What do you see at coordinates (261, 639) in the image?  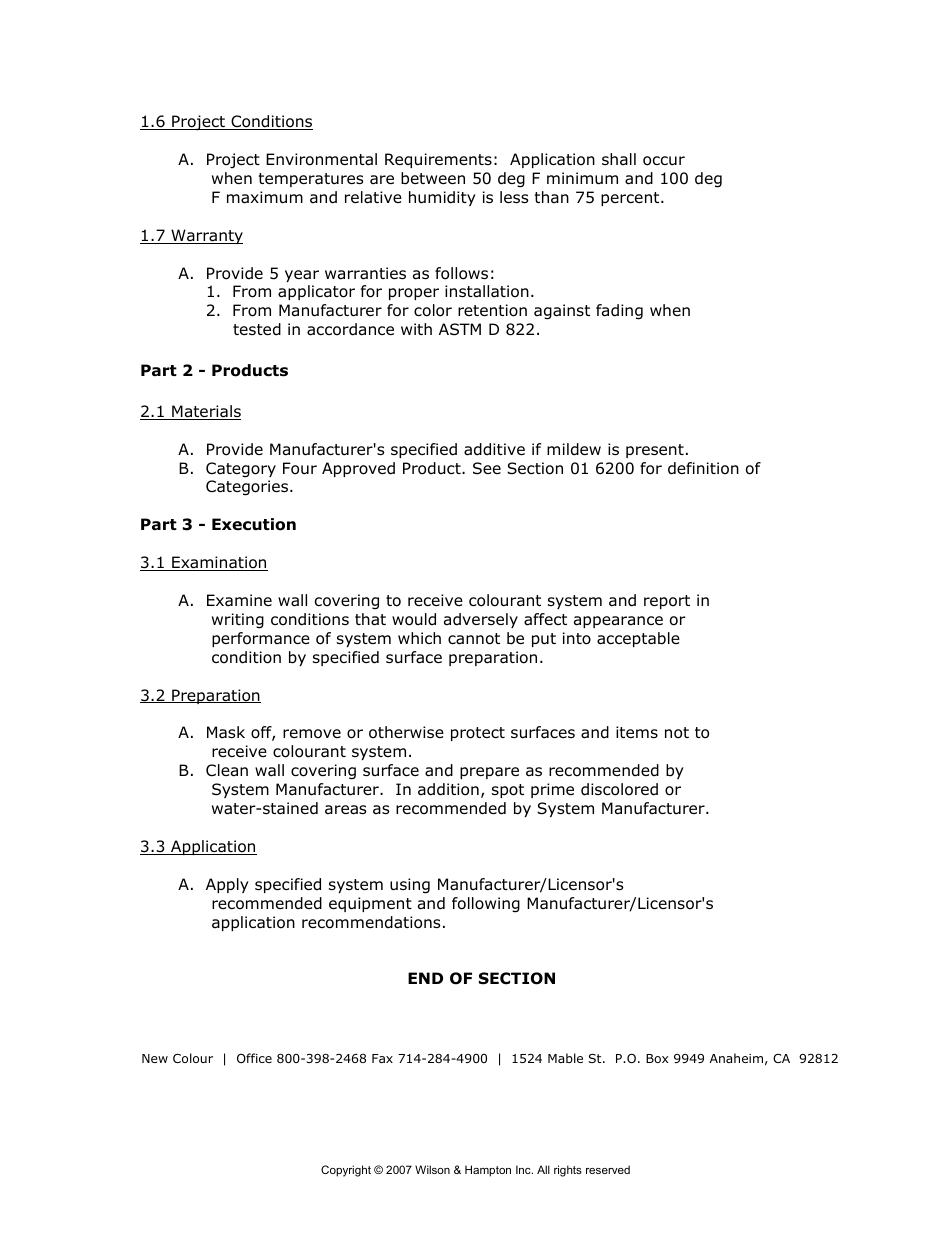 I see `performance` at bounding box center [261, 639].
